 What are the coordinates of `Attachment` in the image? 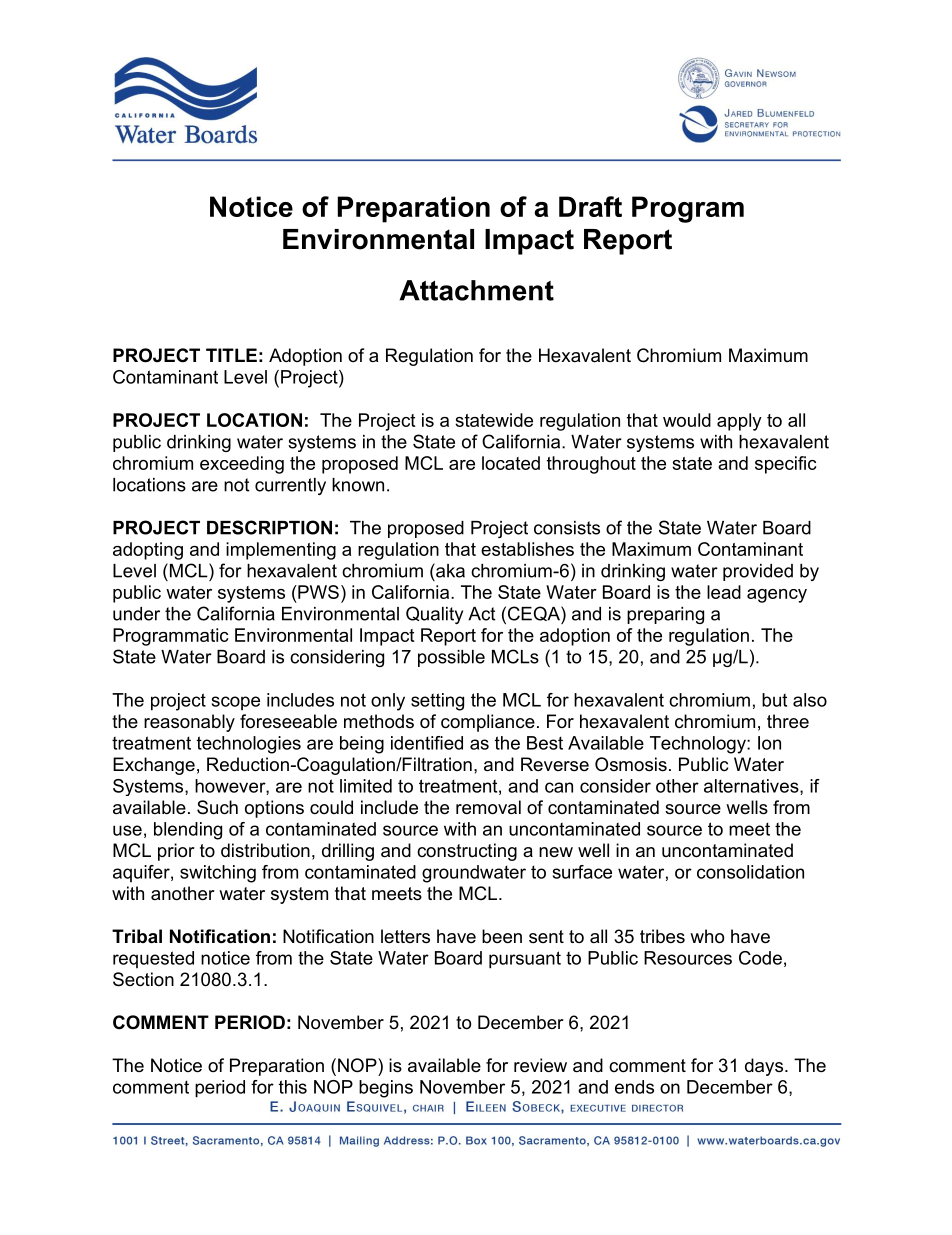 It's located at (476, 290).
